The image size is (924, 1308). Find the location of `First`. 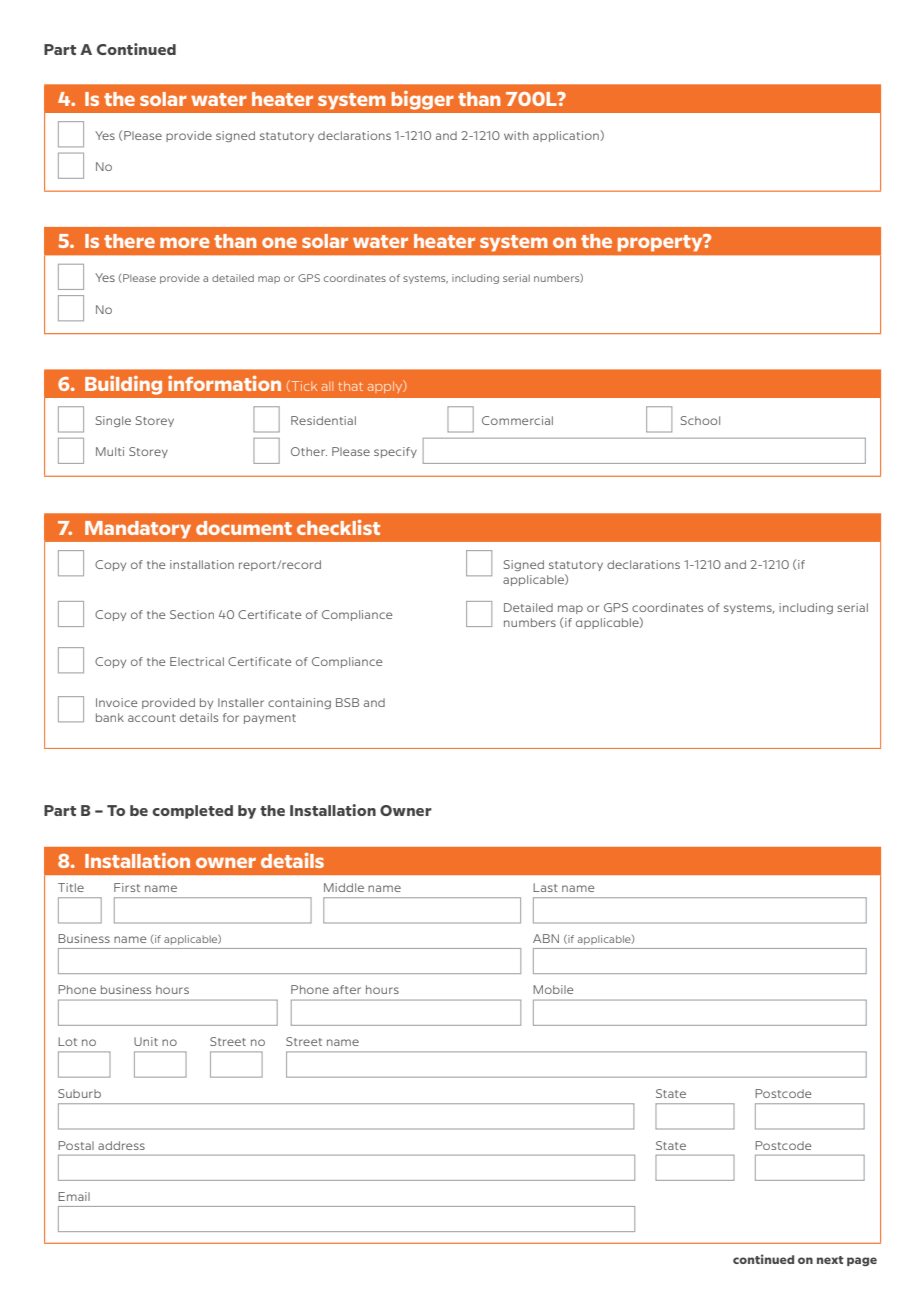

First is located at coordinates (127, 887).
